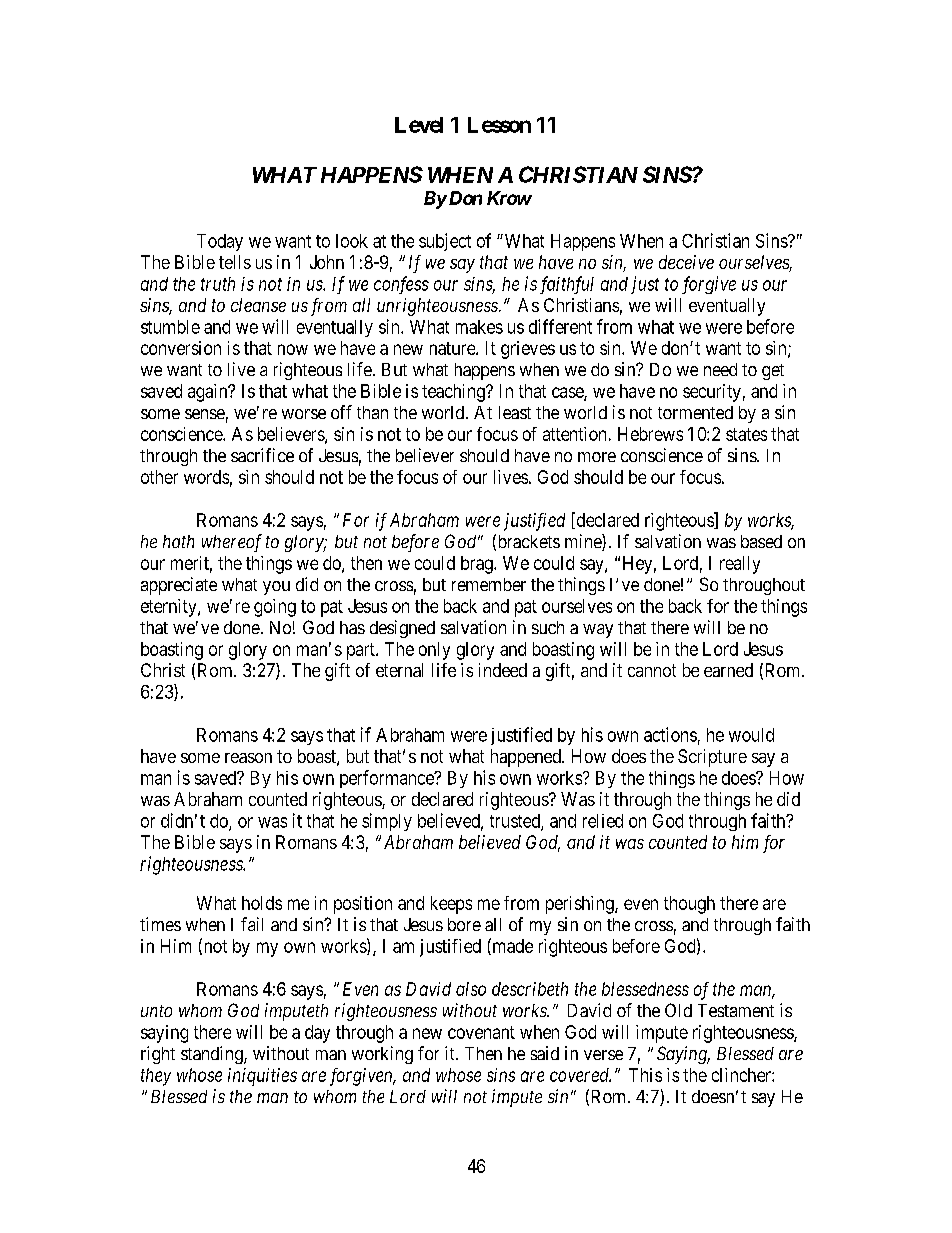 The height and width of the page is (1233, 952). I want to click on standing, so click(213, 1055).
